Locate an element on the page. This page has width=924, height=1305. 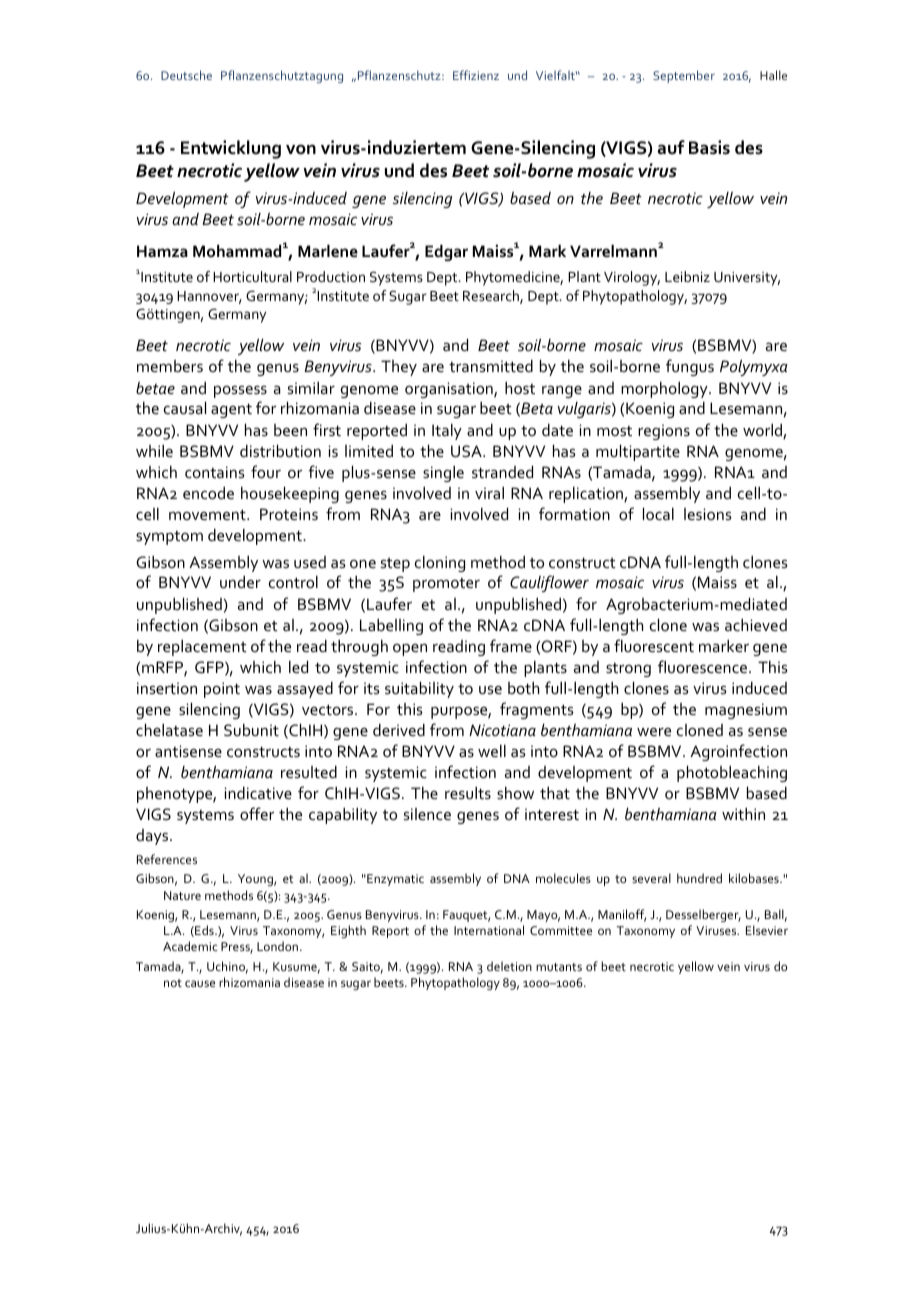
well is located at coordinates (492, 751).
